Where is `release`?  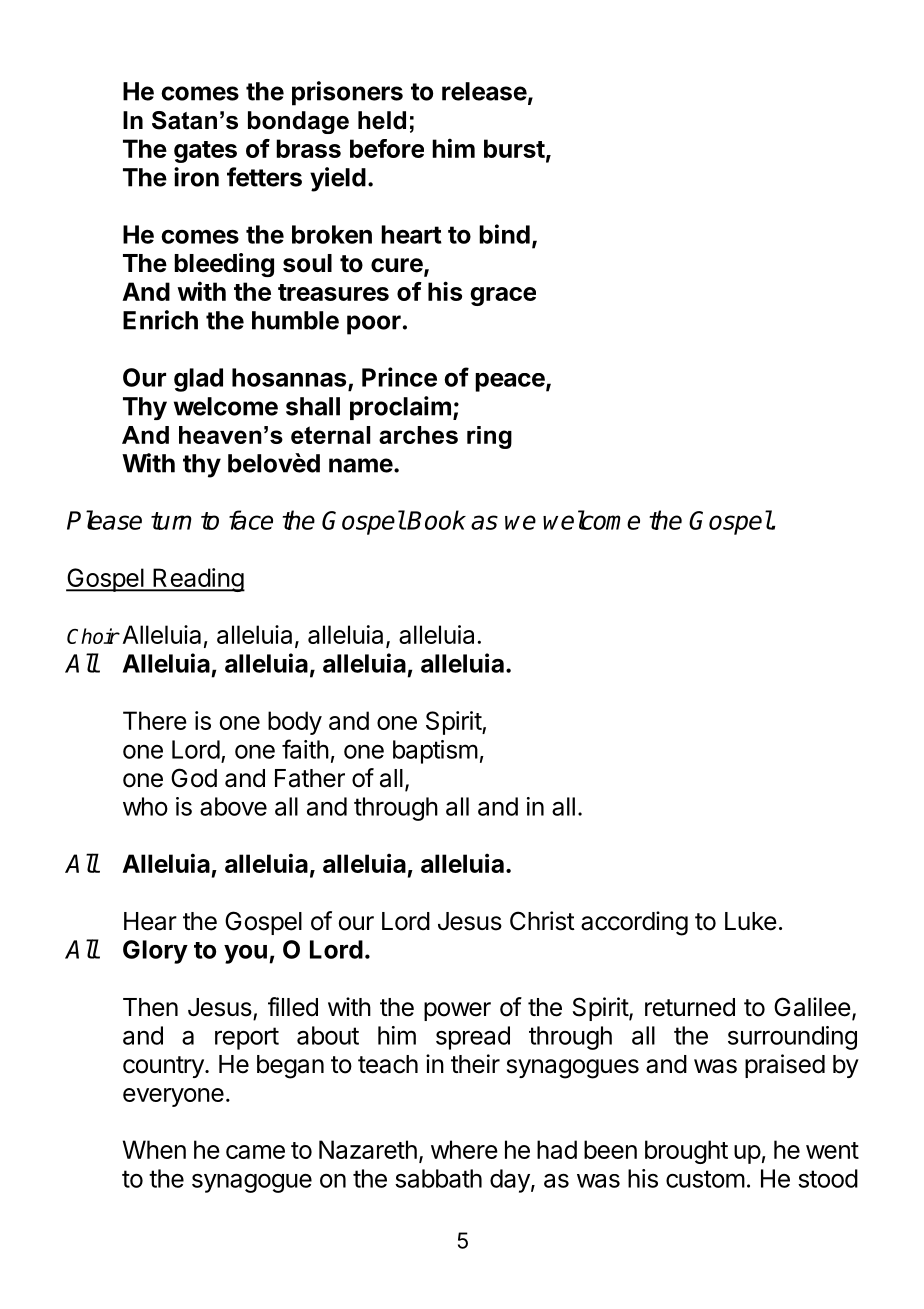 release is located at coordinates (484, 91).
